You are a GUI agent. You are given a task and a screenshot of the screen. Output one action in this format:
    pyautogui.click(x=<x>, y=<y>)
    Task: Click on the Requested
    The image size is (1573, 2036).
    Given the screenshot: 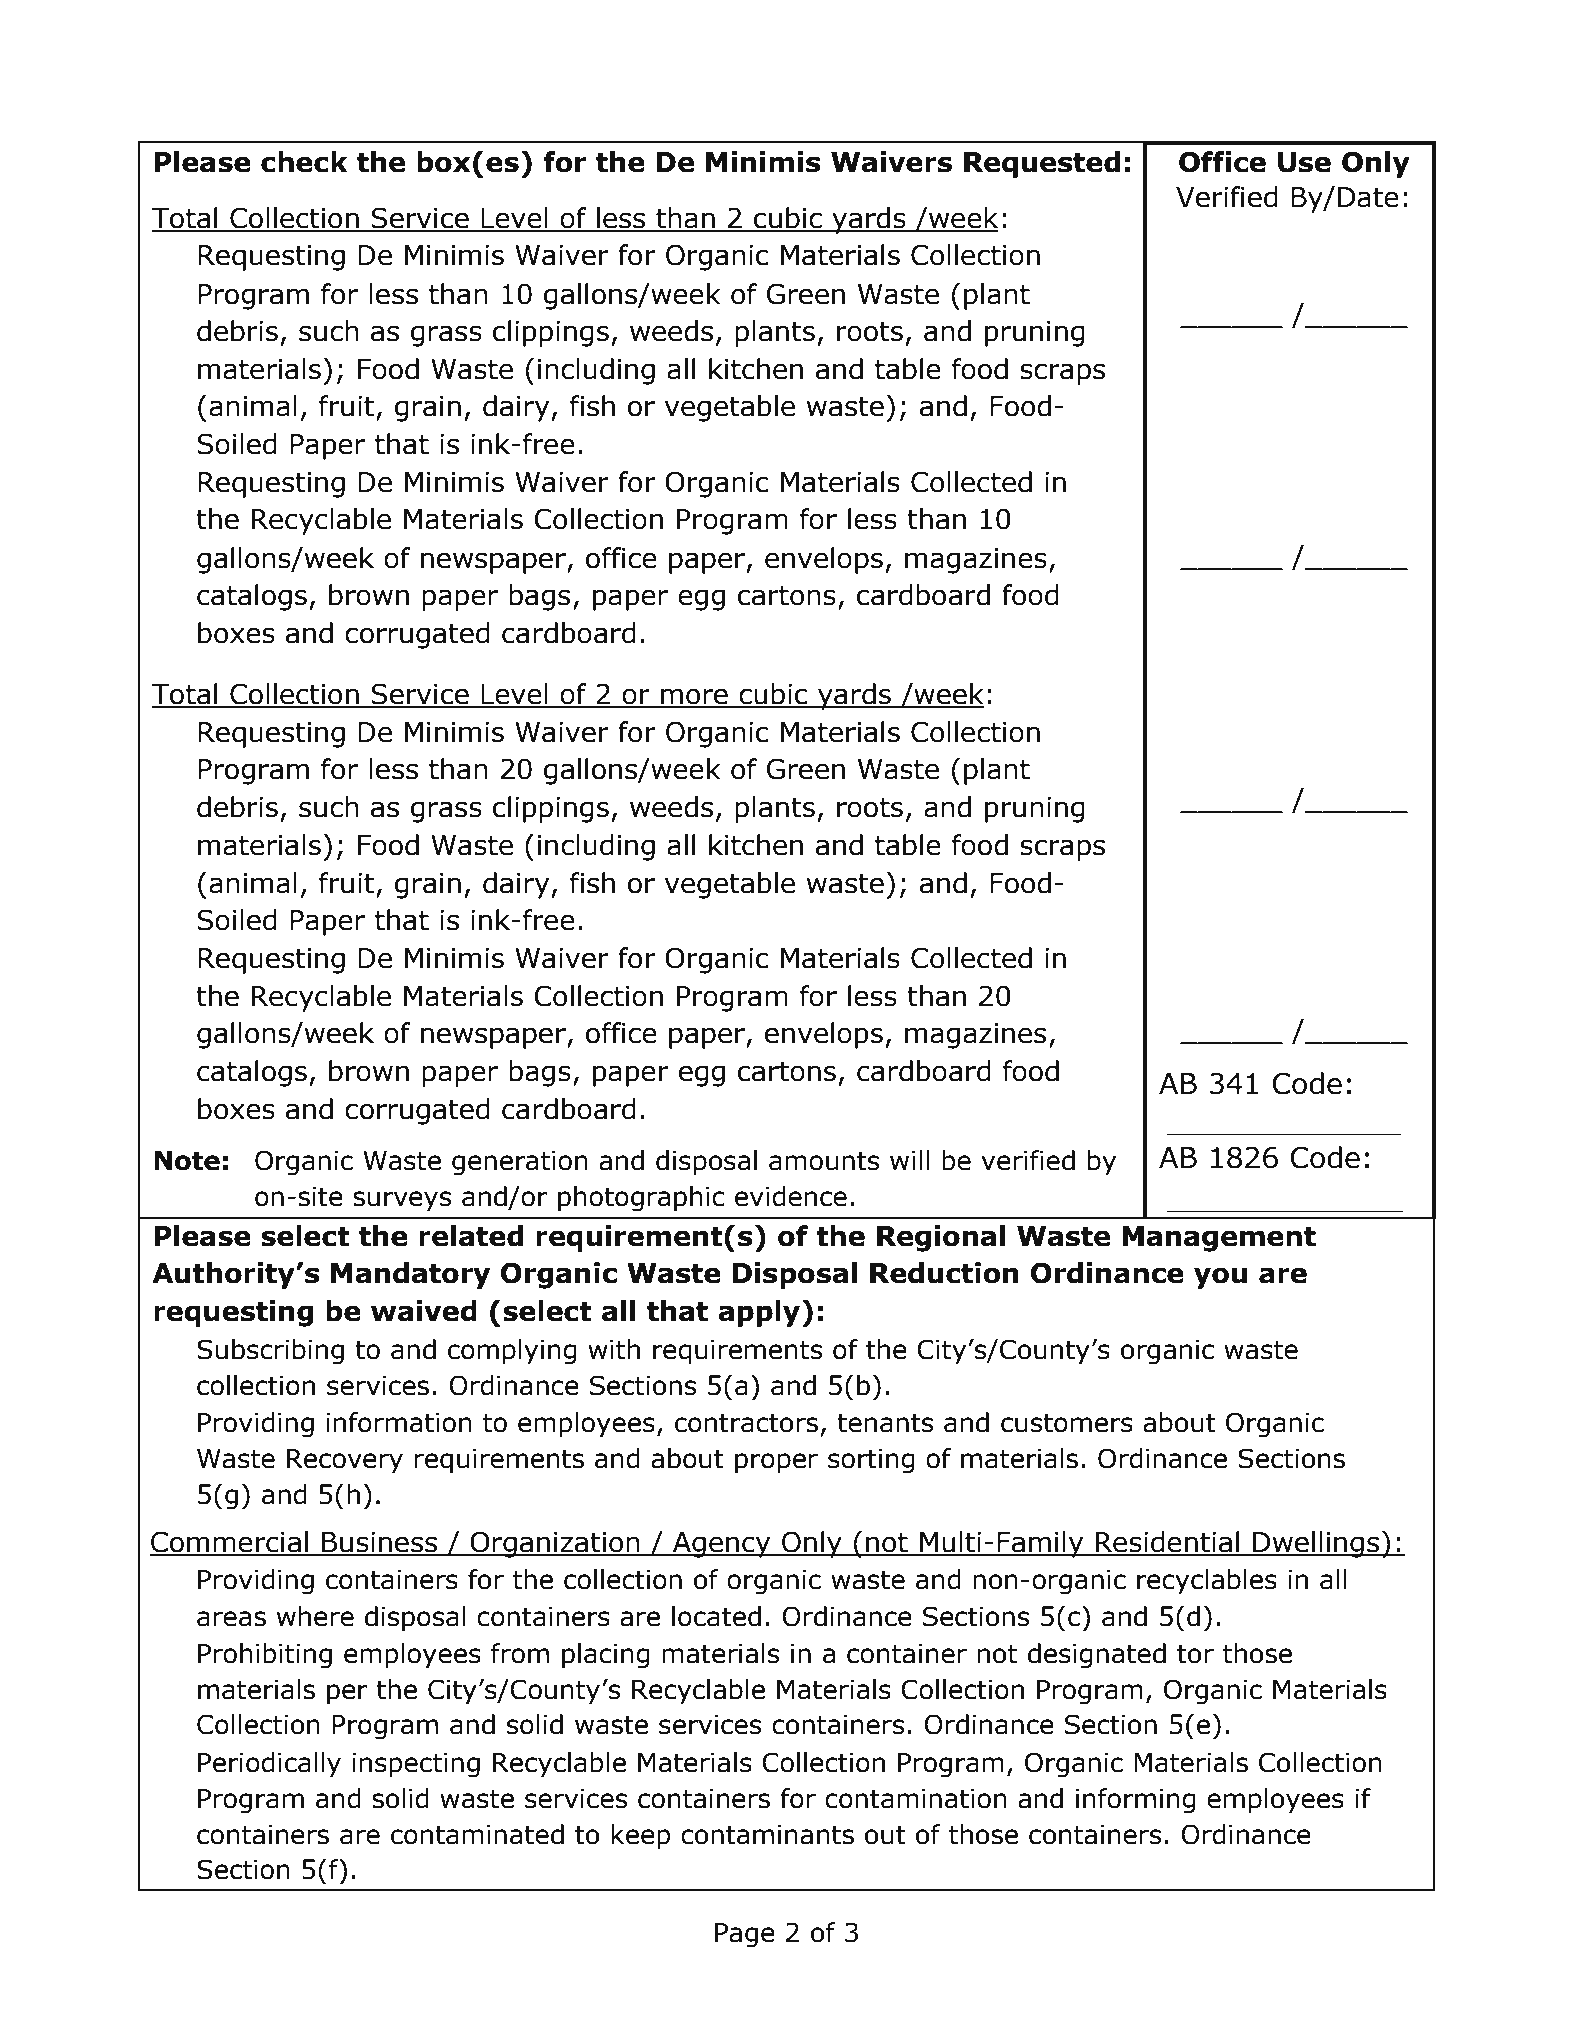 What is the action you would take?
    pyautogui.click(x=1042, y=164)
